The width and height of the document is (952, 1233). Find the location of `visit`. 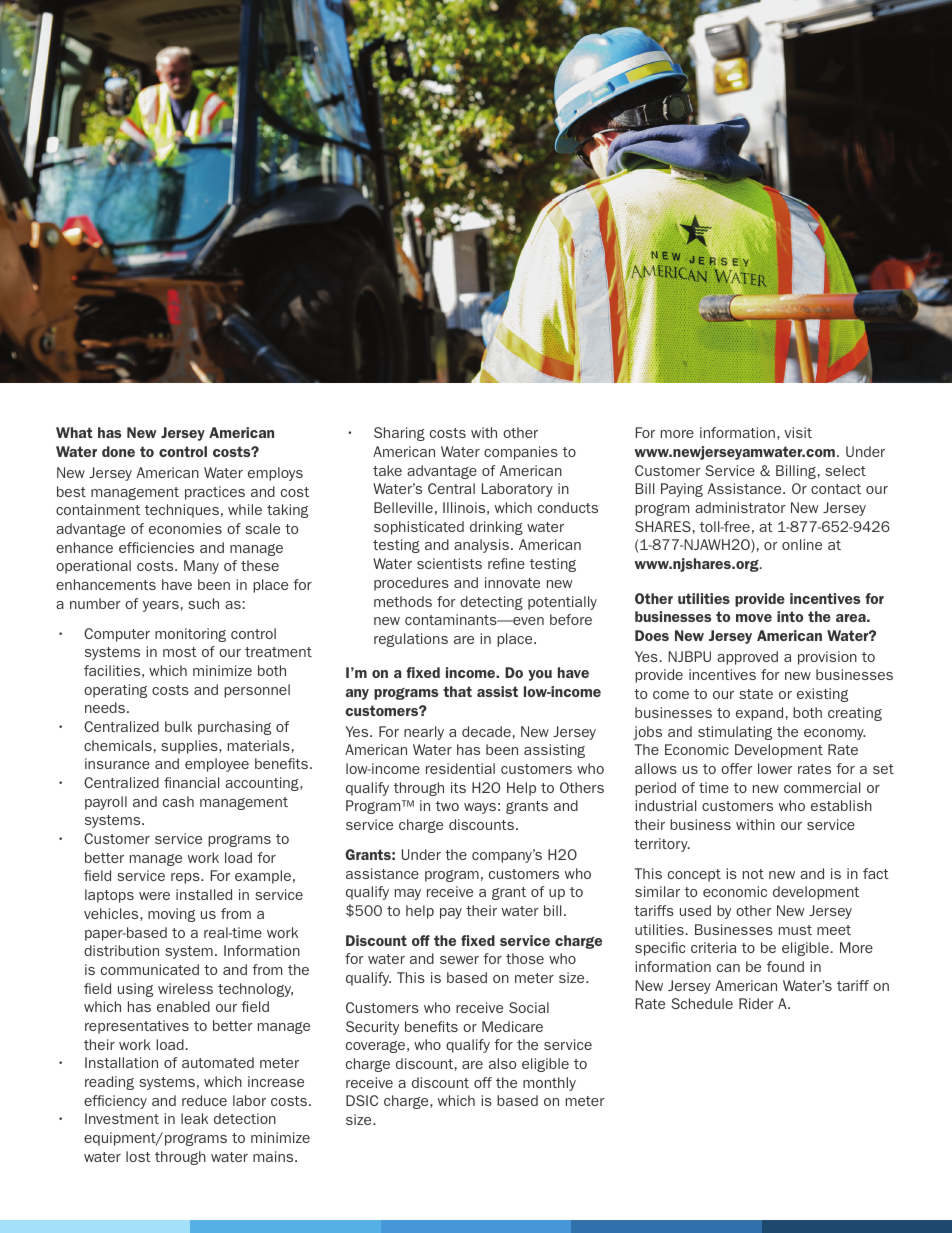

visit is located at coordinates (798, 432).
